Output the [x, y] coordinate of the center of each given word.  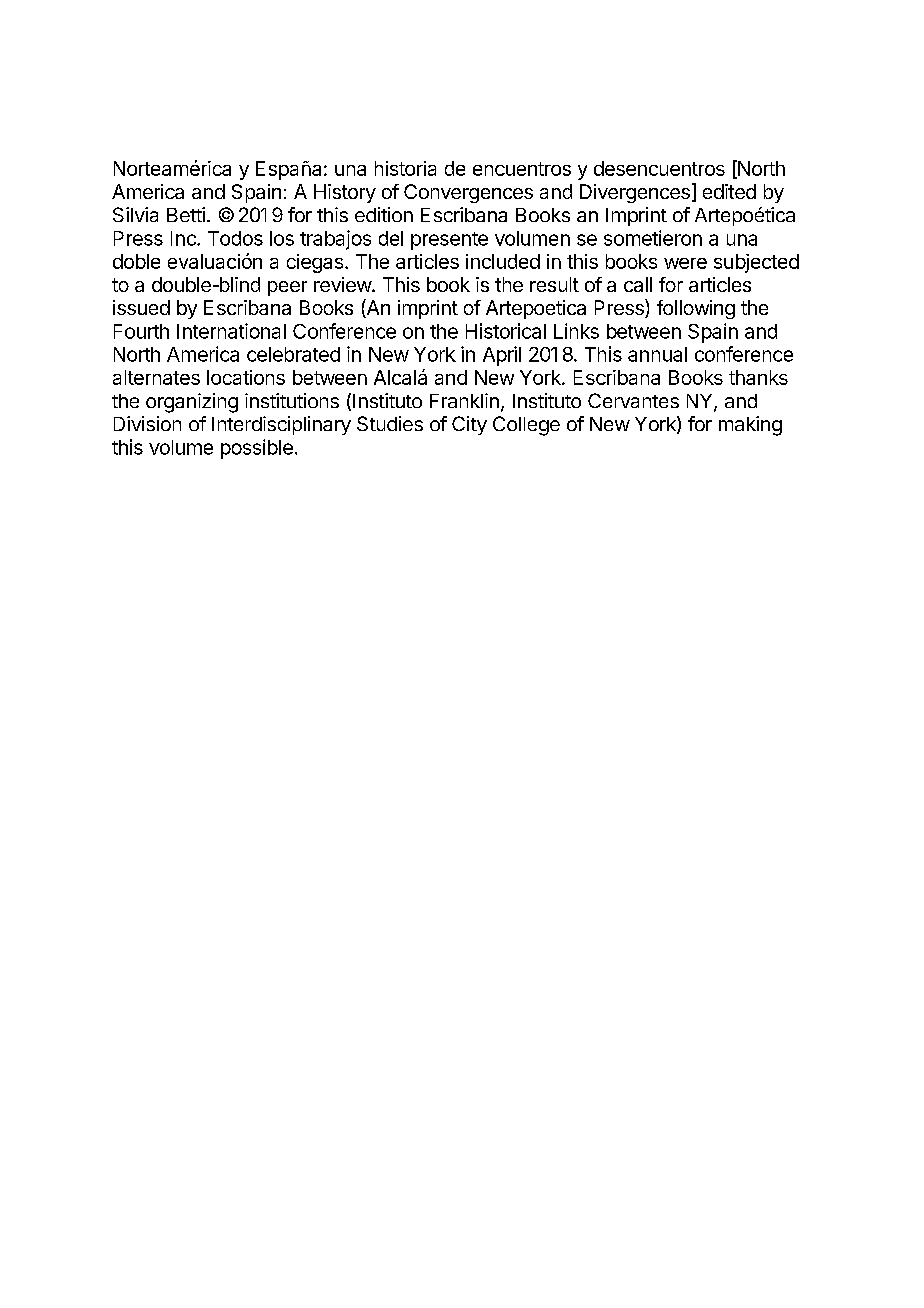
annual [657, 354]
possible [257, 449]
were [685, 263]
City [469, 425]
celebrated [293, 354]
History [345, 193]
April [502, 356]
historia [405, 168]
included [503, 261]
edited [729, 191]
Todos [235, 238]
